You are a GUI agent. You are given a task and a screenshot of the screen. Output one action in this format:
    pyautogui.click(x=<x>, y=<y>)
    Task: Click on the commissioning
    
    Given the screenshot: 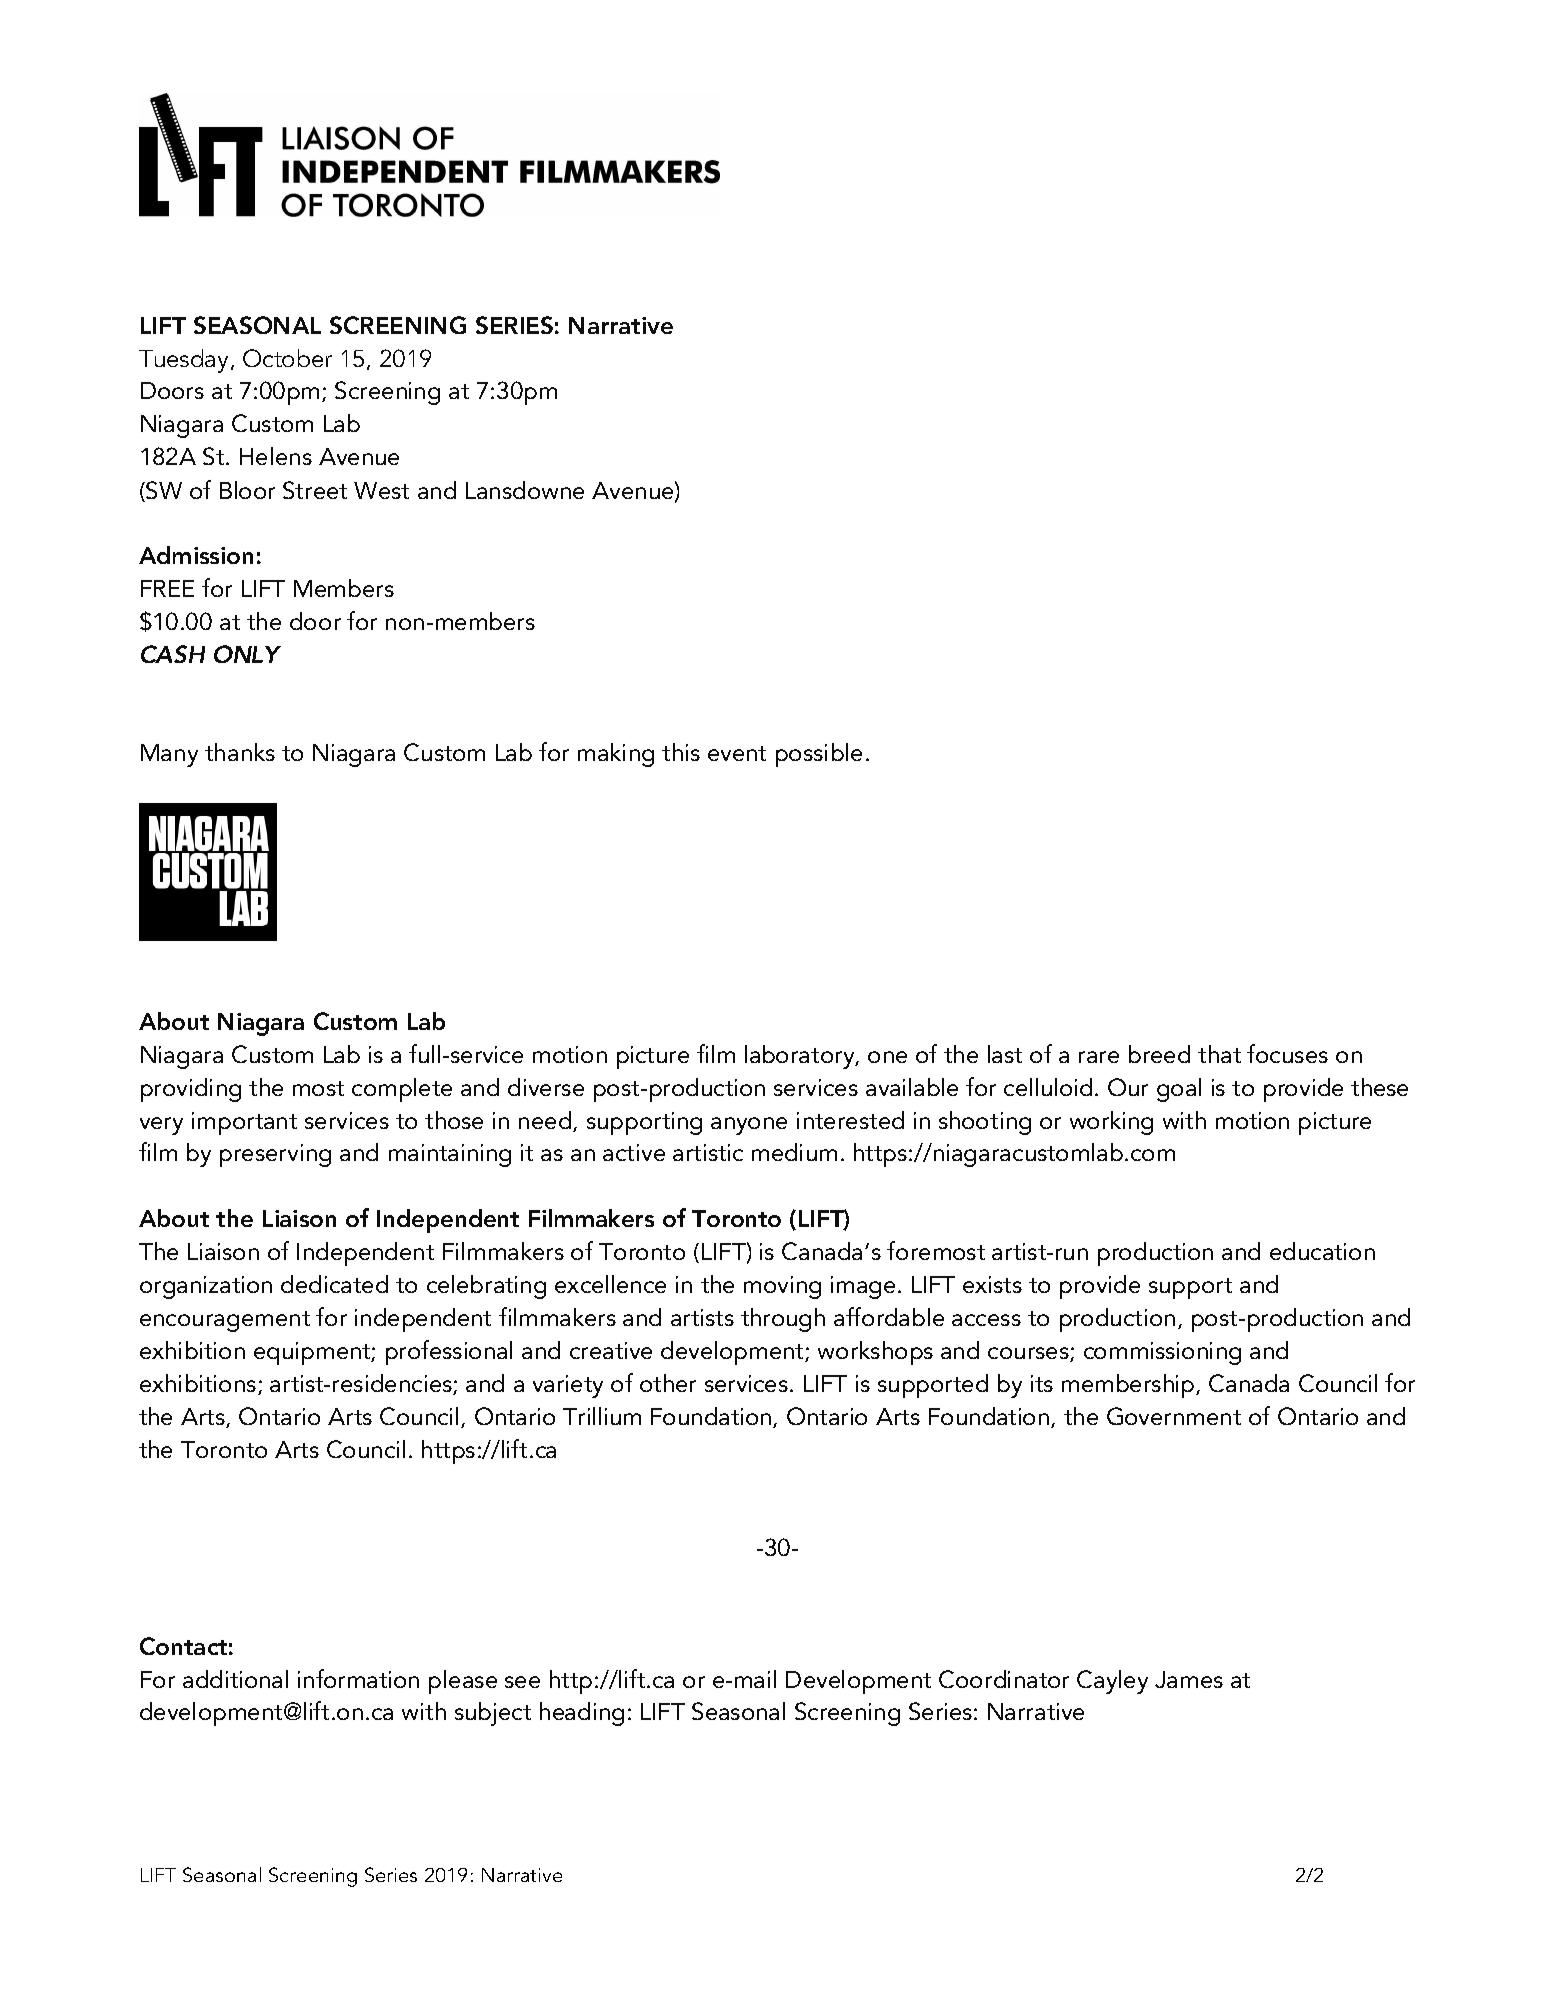 What is the action you would take?
    pyautogui.click(x=1162, y=1353)
